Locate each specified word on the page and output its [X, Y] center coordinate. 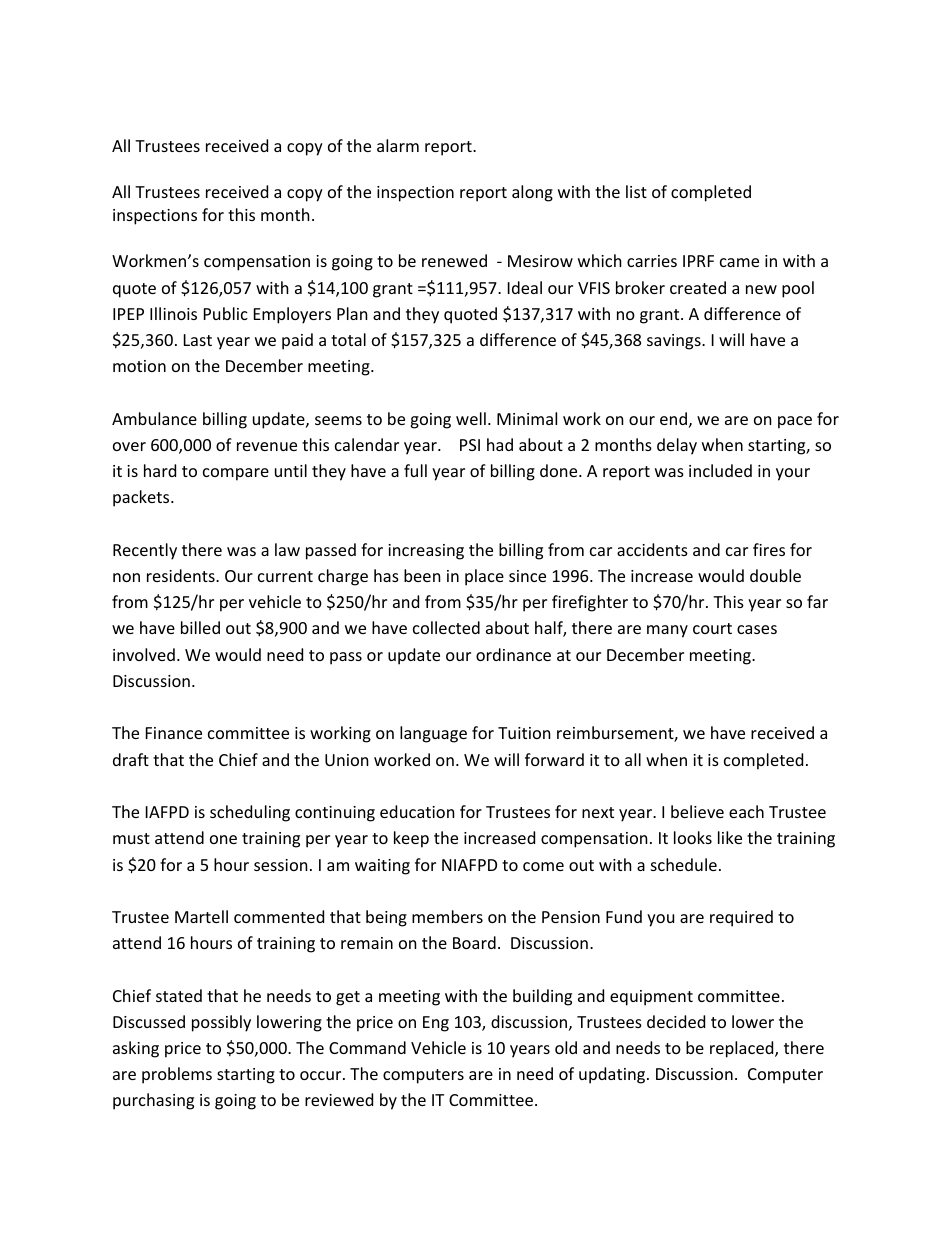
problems [177, 1075]
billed [200, 627]
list [636, 191]
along [532, 193]
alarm [398, 145]
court [712, 628]
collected [446, 627]
